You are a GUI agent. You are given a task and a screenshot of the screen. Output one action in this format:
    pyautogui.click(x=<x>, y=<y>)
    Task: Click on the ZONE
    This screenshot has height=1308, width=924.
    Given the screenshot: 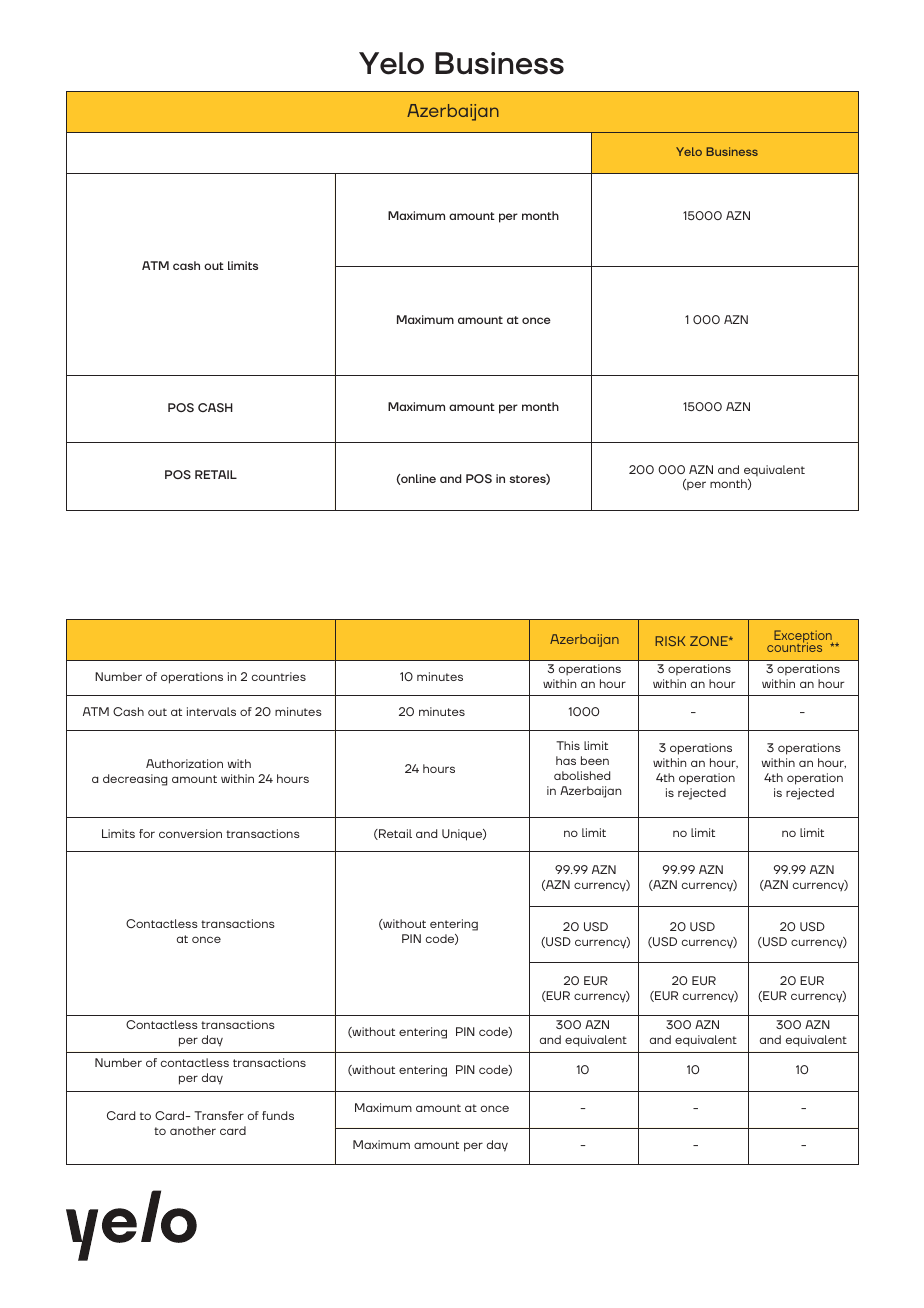 What is the action you would take?
    pyautogui.click(x=710, y=641)
